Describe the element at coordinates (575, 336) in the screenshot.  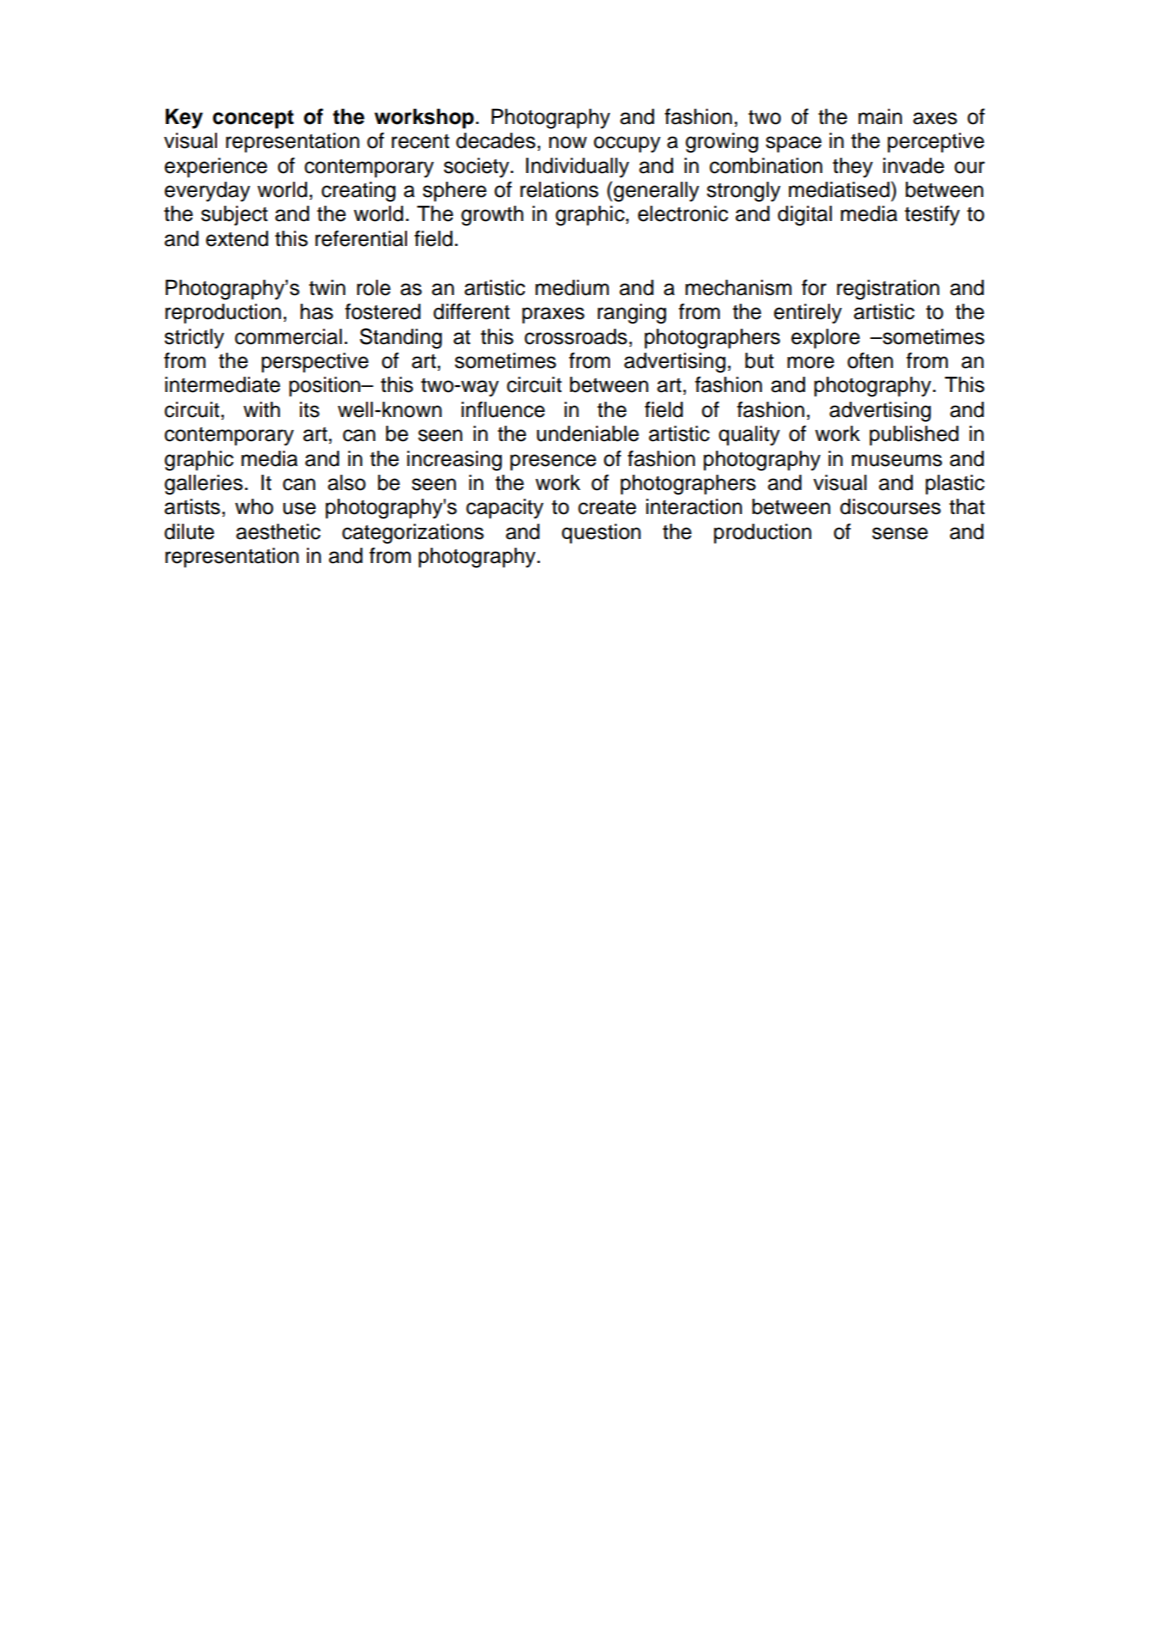
I see `crossroads` at that location.
